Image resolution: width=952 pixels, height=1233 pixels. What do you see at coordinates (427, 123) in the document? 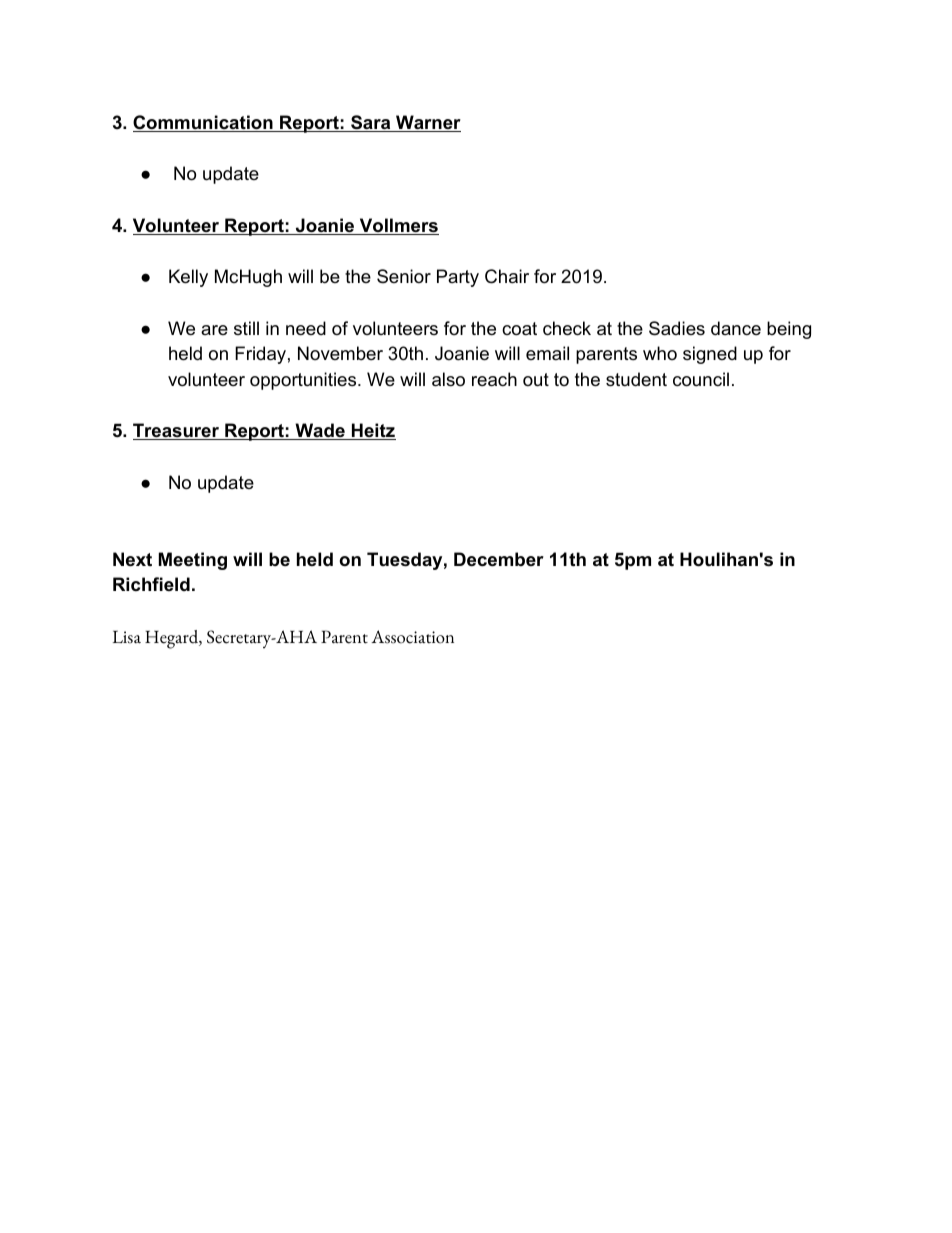
I see `Warner` at bounding box center [427, 123].
